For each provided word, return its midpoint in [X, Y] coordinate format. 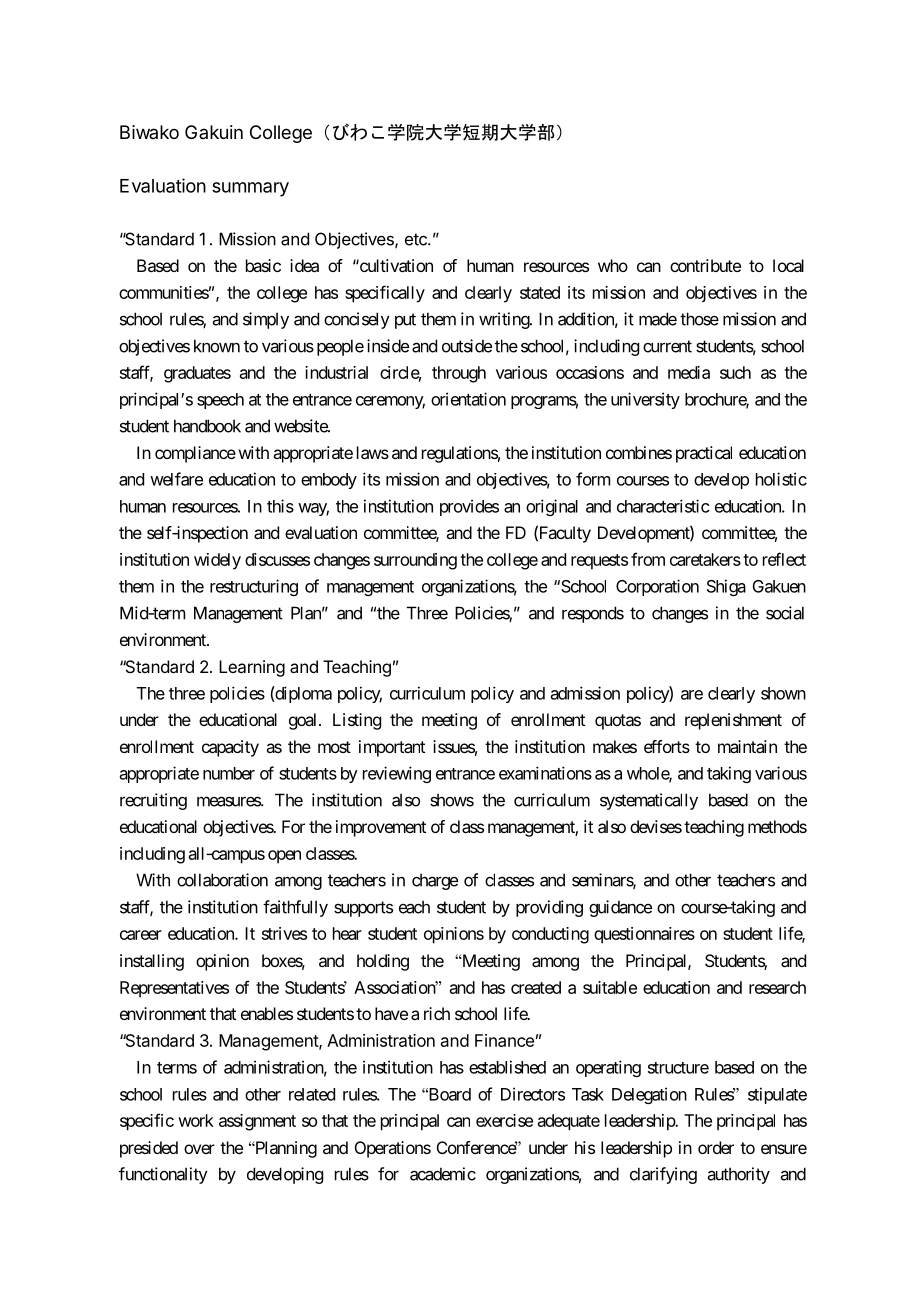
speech [220, 401]
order [716, 1147]
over [199, 1149]
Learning [252, 668]
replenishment [733, 721]
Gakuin [214, 132]
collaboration [222, 880]
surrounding [415, 561]
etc [417, 239]
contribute [705, 265]
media [689, 372]
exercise [504, 1120]
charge [435, 881]
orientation [468, 399]
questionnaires [644, 935]
